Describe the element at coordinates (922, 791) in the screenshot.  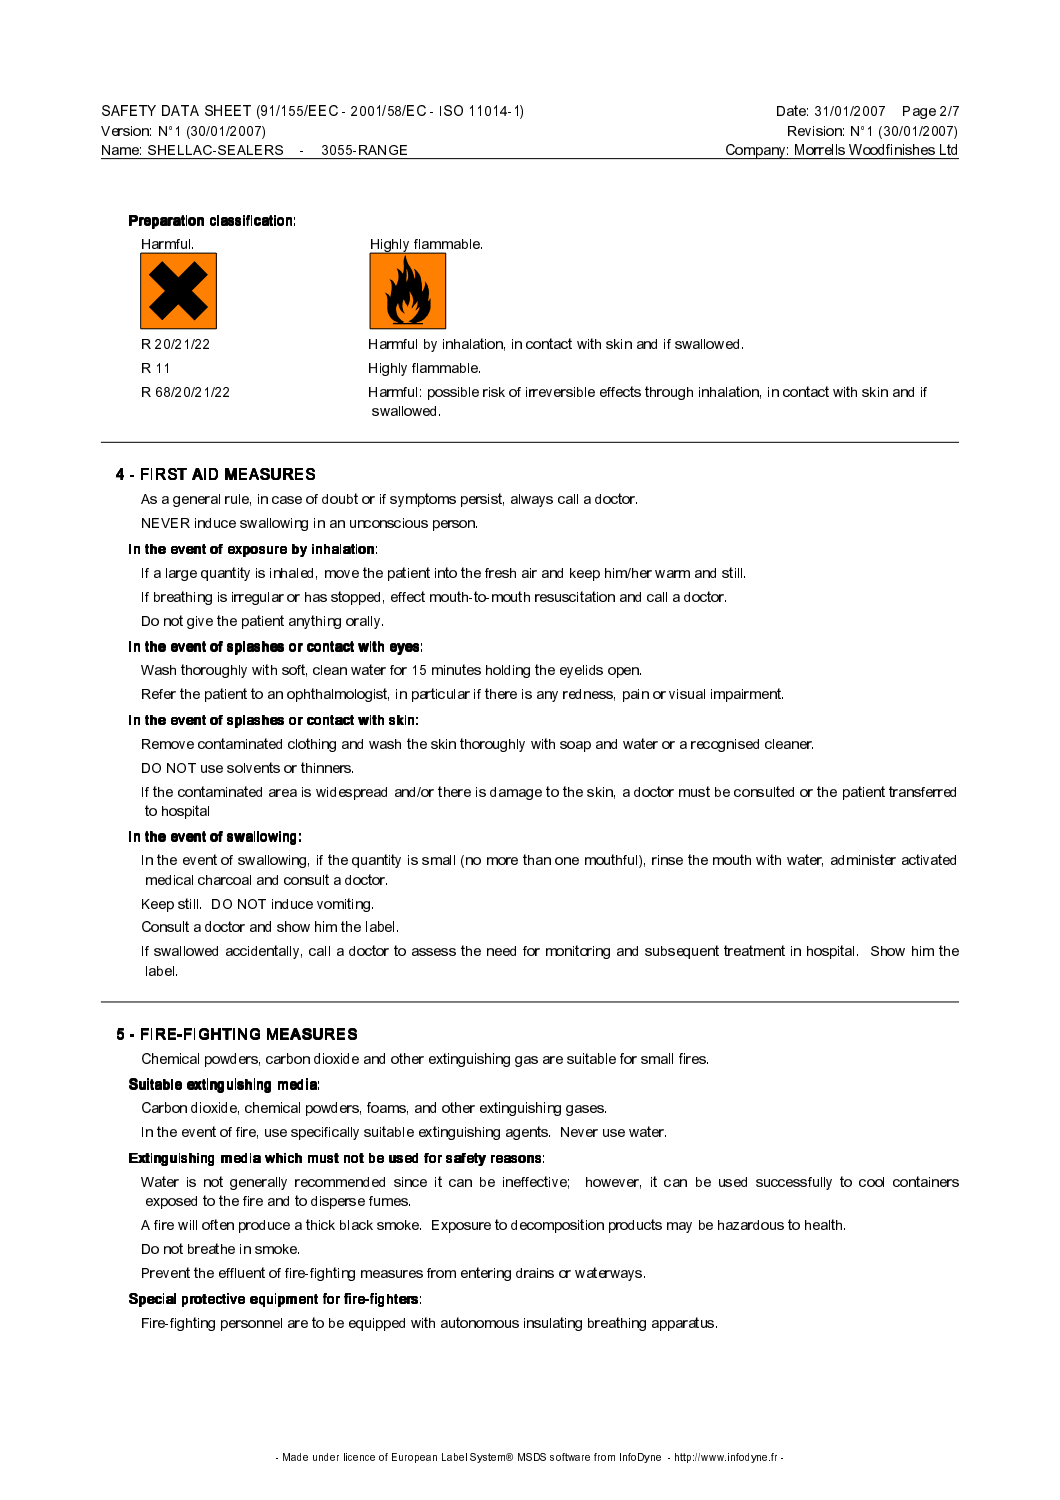
I see `transferred` at that location.
